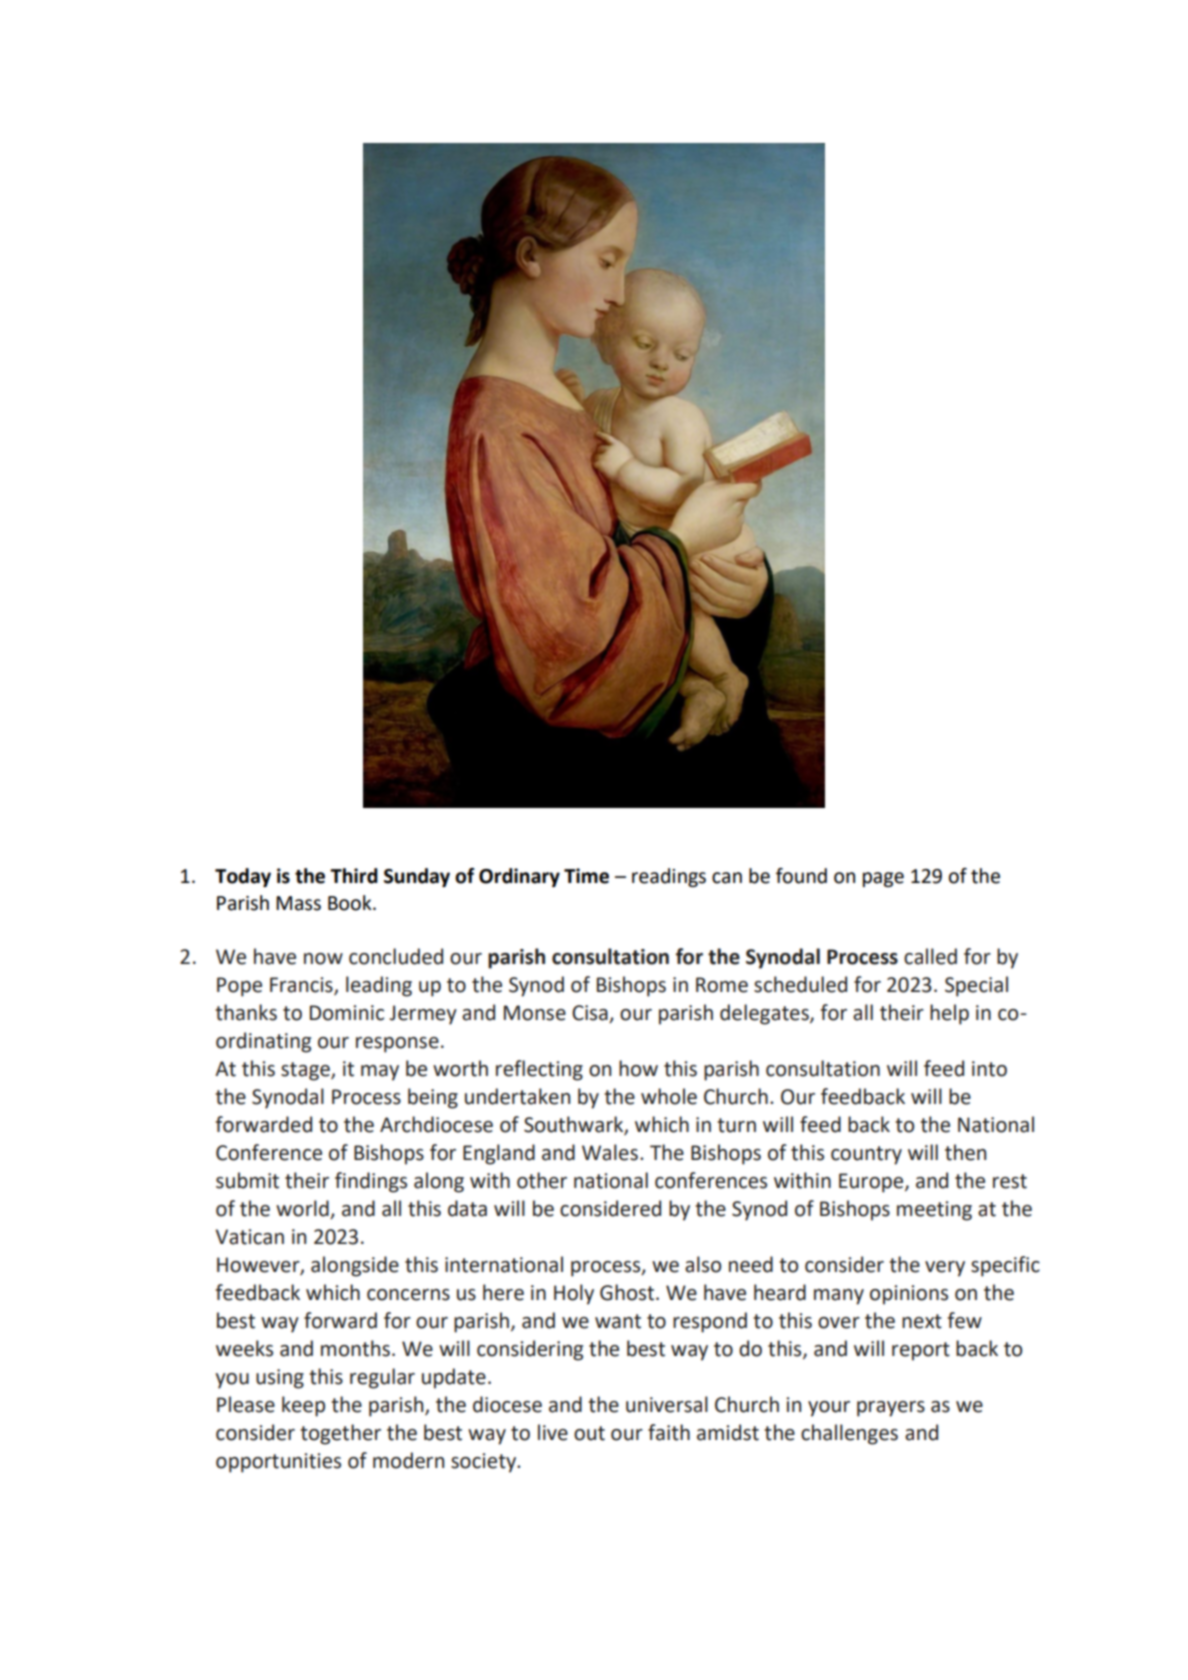 The height and width of the screenshot is (1680, 1188). What do you see at coordinates (669, 1096) in the screenshot?
I see `whole` at bounding box center [669, 1096].
